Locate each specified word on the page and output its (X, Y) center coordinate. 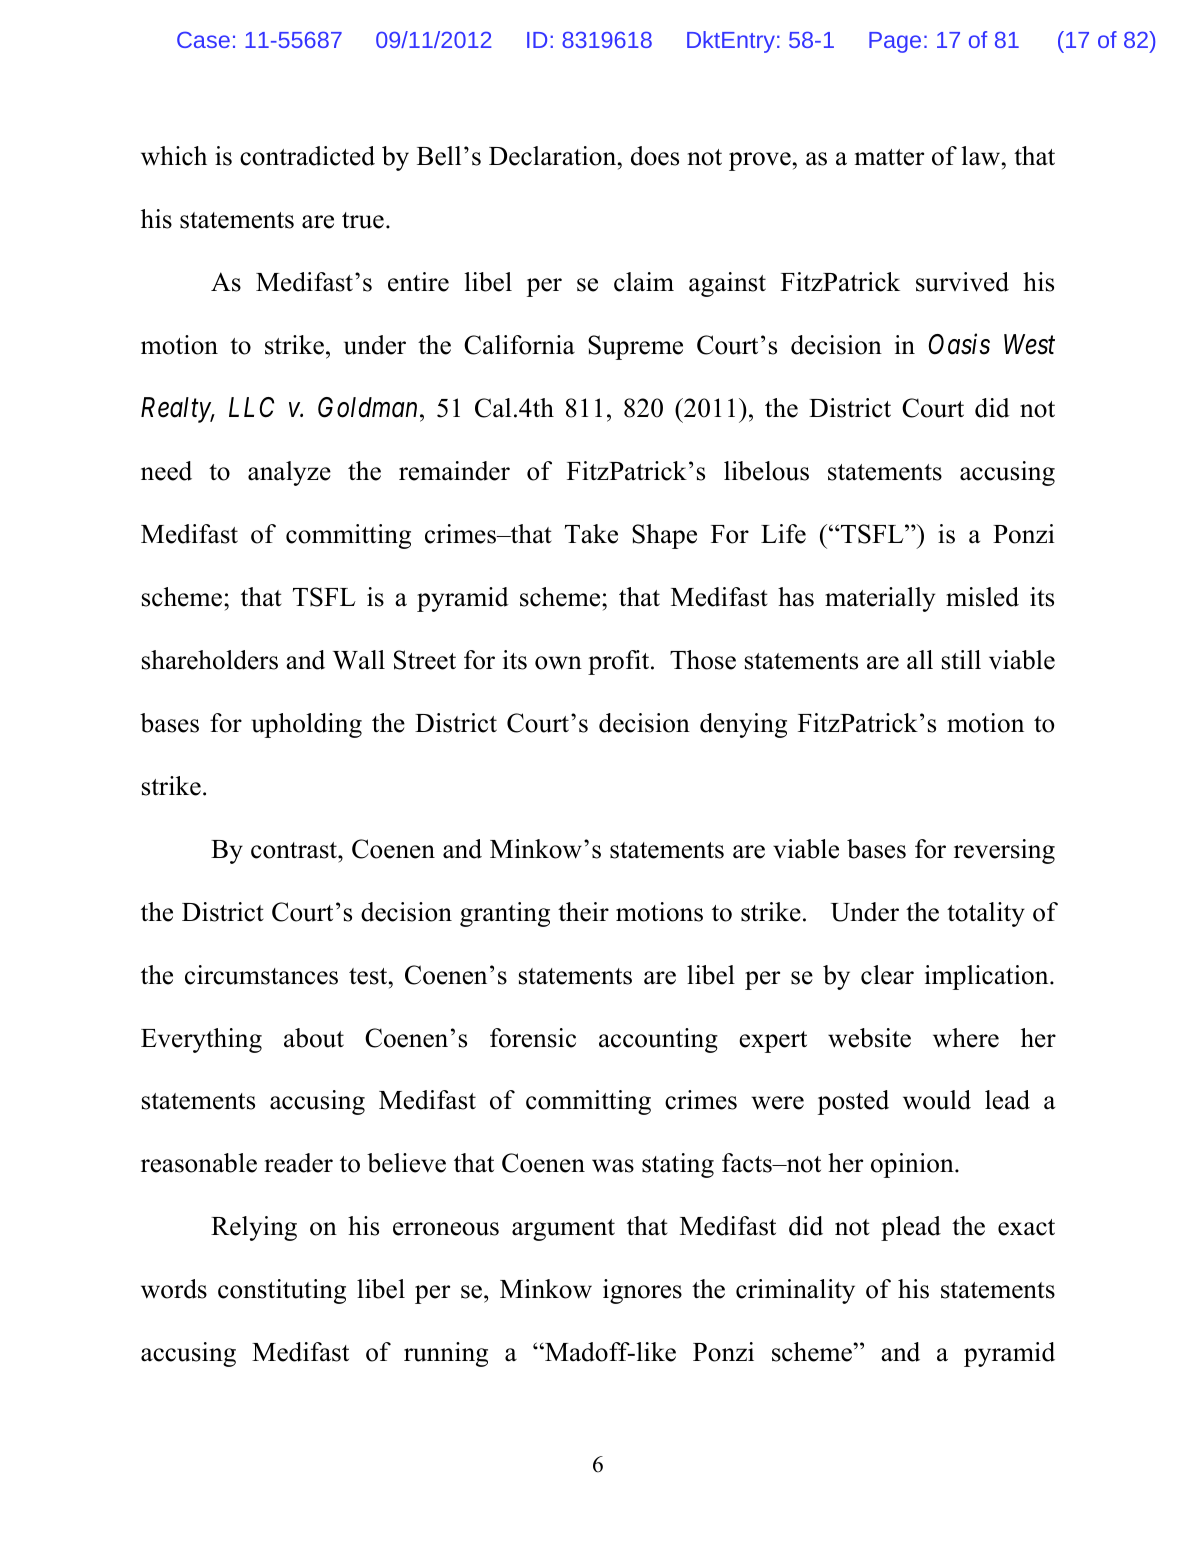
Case (203, 40)
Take (591, 534)
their (583, 912)
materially (880, 599)
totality (986, 914)
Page (895, 42)
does (655, 156)
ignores (642, 1291)
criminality (795, 1291)
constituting (282, 1291)
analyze (289, 473)
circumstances (261, 975)
